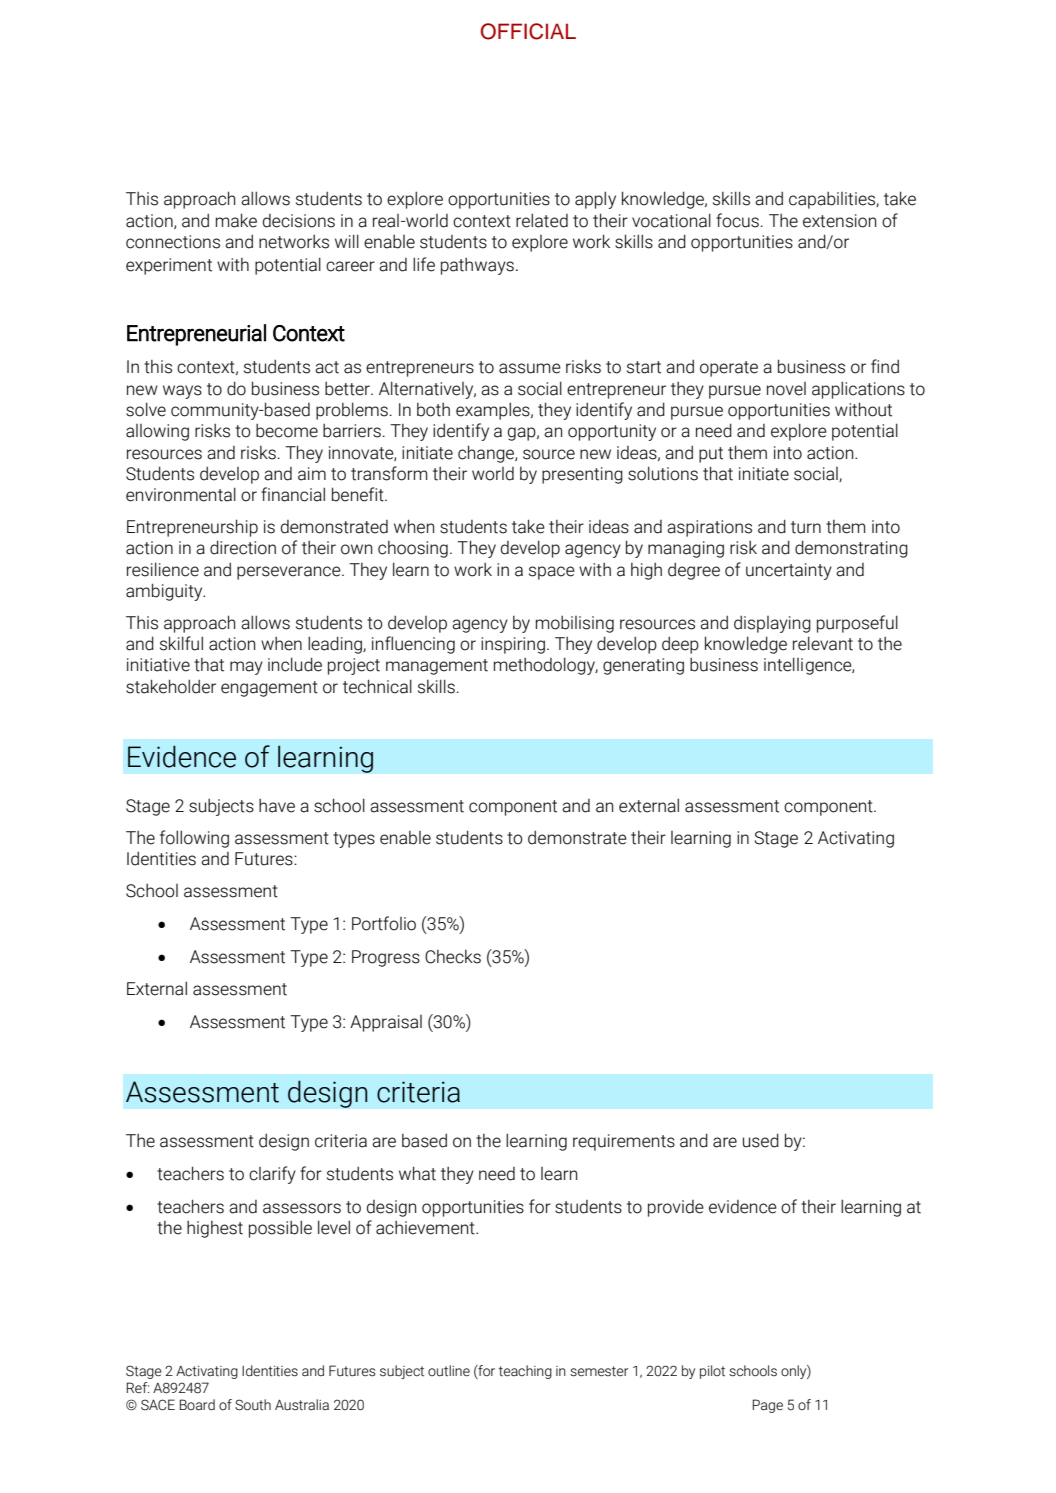 This screenshot has width=1056, height=1493. What do you see at coordinates (525, 1372) in the screenshot?
I see `teaching` at bounding box center [525, 1372].
